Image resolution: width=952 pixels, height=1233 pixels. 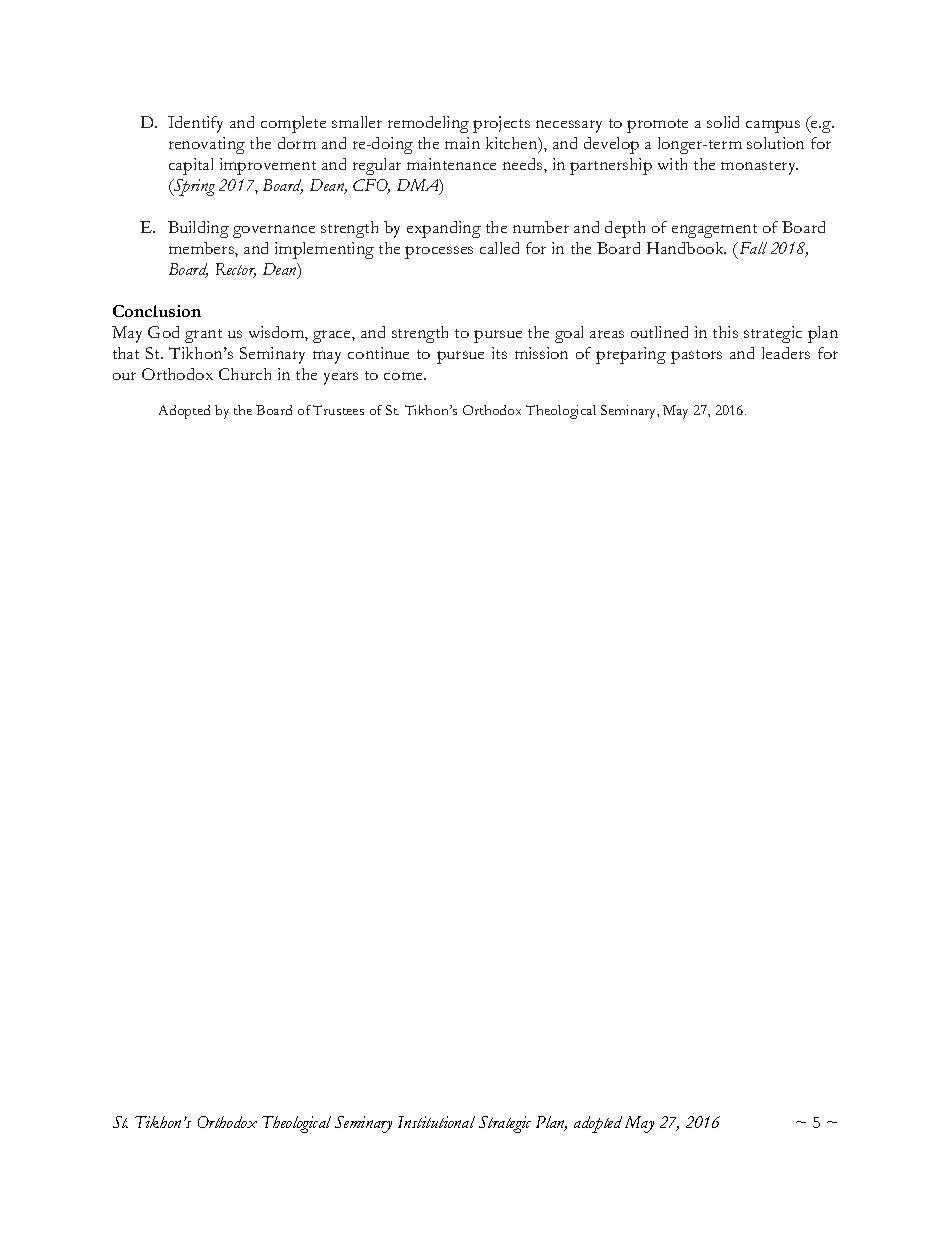 I want to click on renovating, so click(x=207, y=145).
